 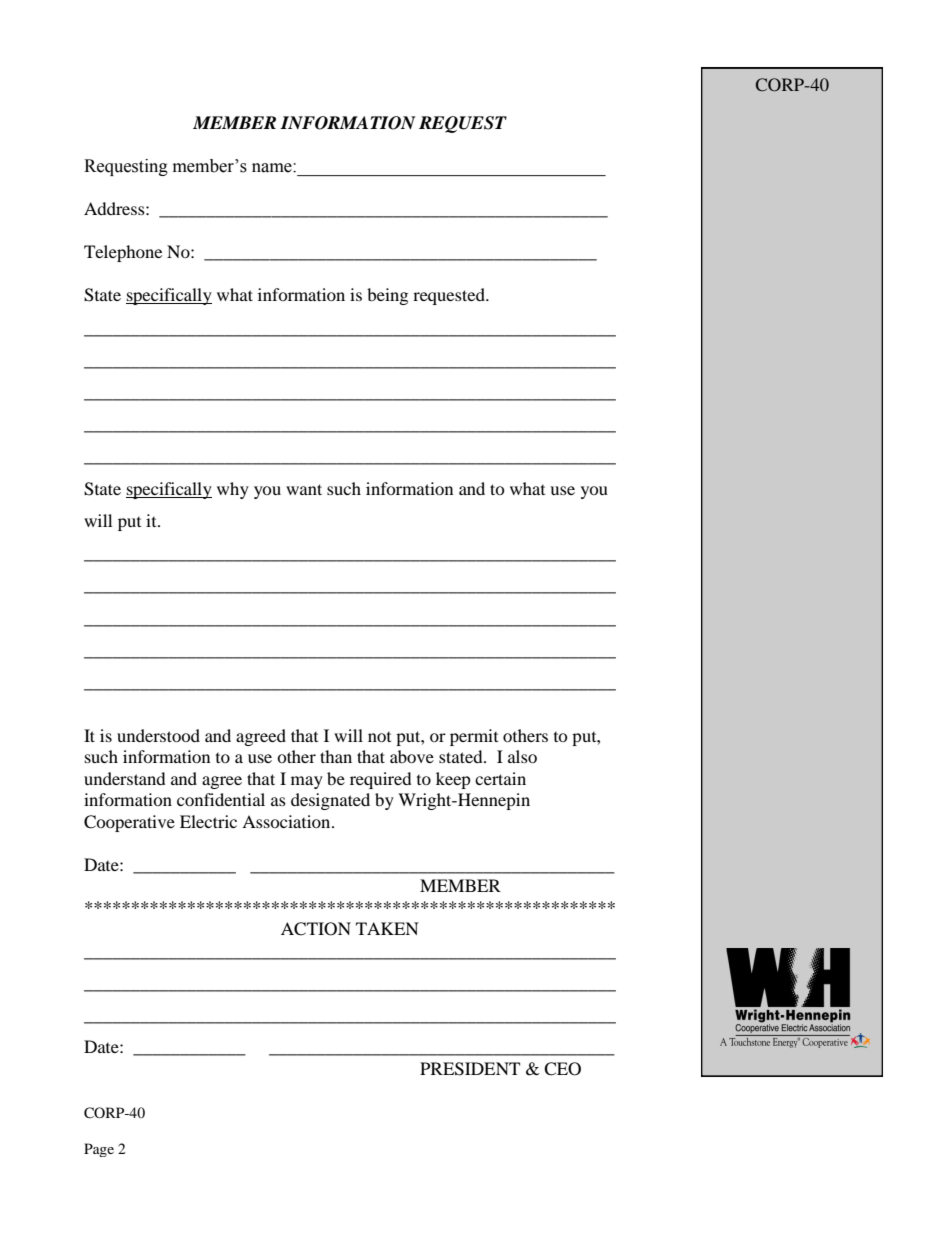 What do you see at coordinates (387, 296) in the document?
I see `being` at bounding box center [387, 296].
